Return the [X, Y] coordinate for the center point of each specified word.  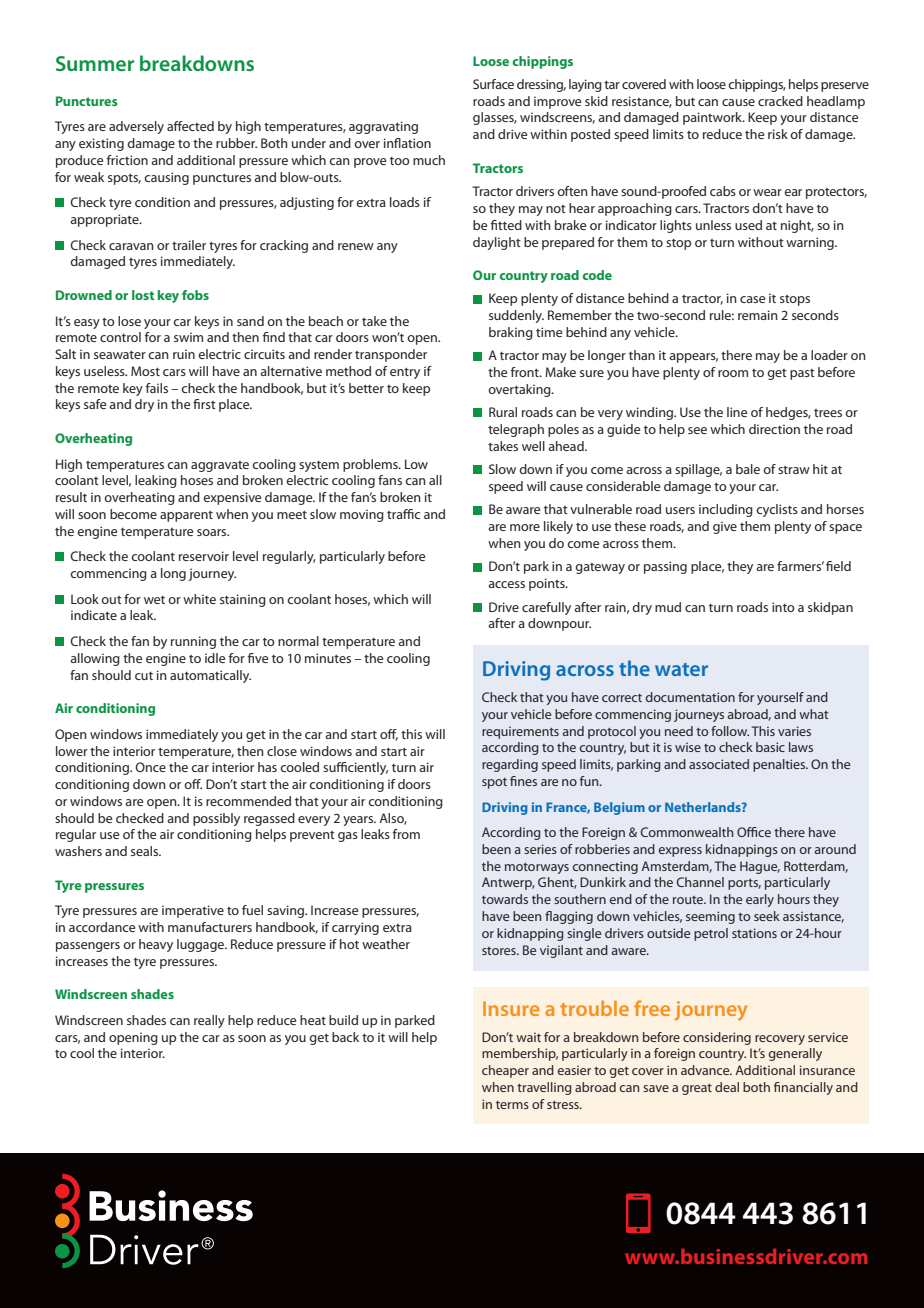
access [506, 584]
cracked [780, 101]
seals [146, 851]
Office [754, 832]
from [406, 834]
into [783, 607]
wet [154, 600]
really [209, 1021]
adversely [136, 127]
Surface [493, 84]
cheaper [505, 1071]
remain [758, 315]
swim [188, 337]
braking [511, 333]
